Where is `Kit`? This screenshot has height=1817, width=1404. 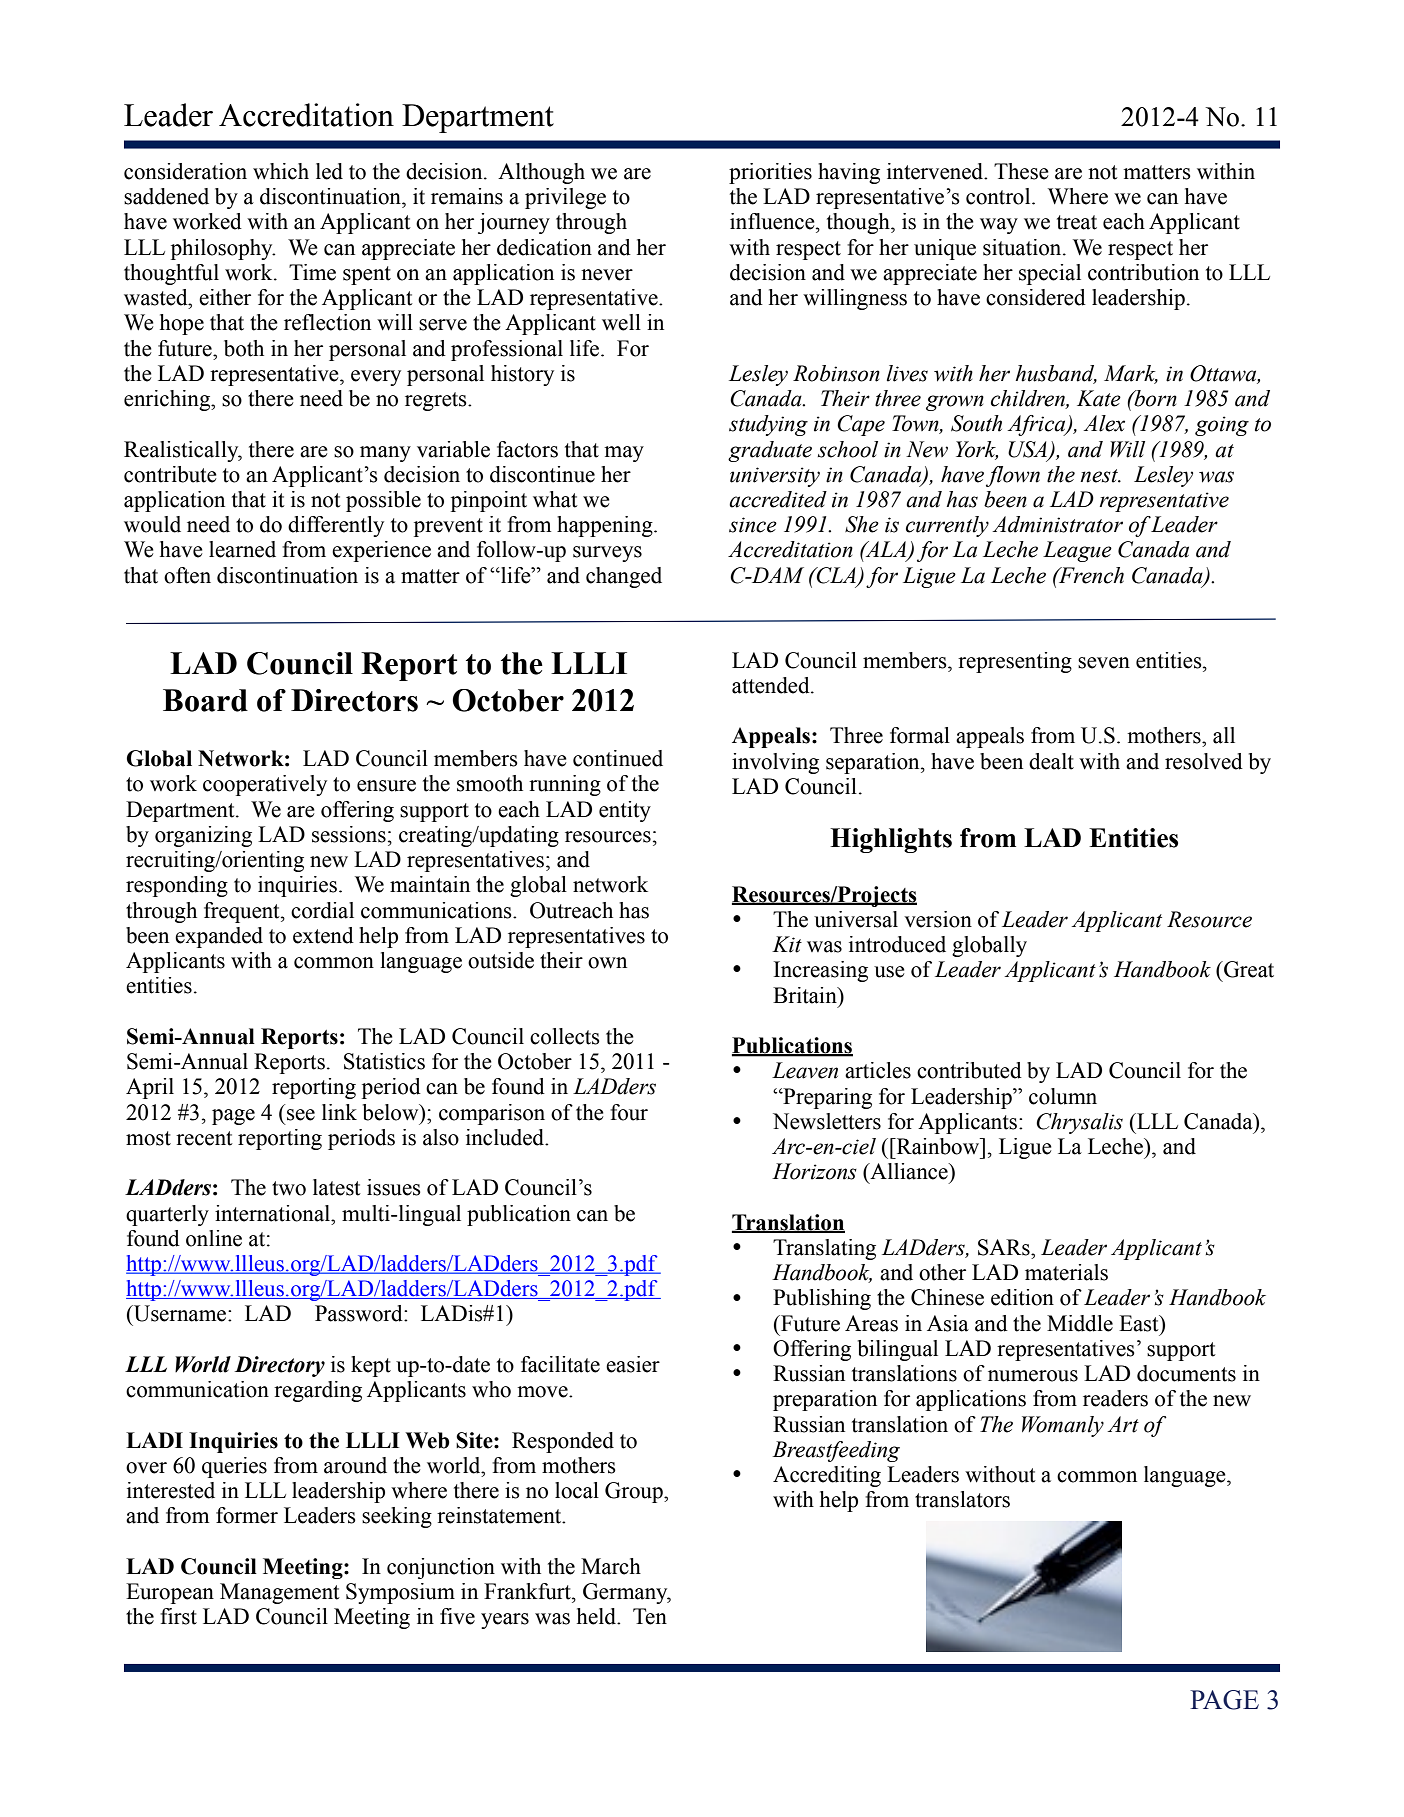 Kit is located at coordinates (787, 944).
